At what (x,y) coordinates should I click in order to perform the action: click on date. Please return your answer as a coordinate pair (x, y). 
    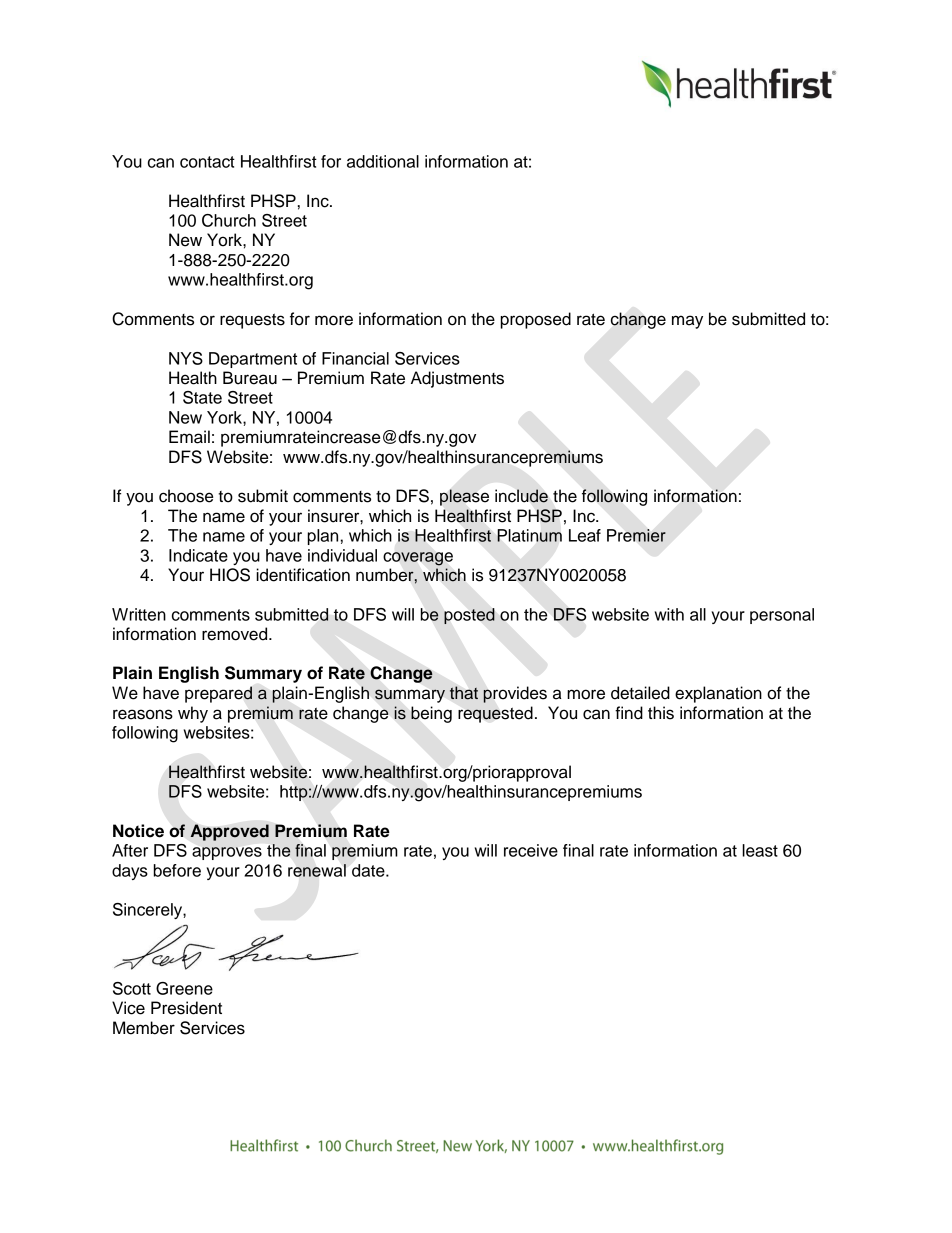
    Looking at the image, I should click on (369, 870).
